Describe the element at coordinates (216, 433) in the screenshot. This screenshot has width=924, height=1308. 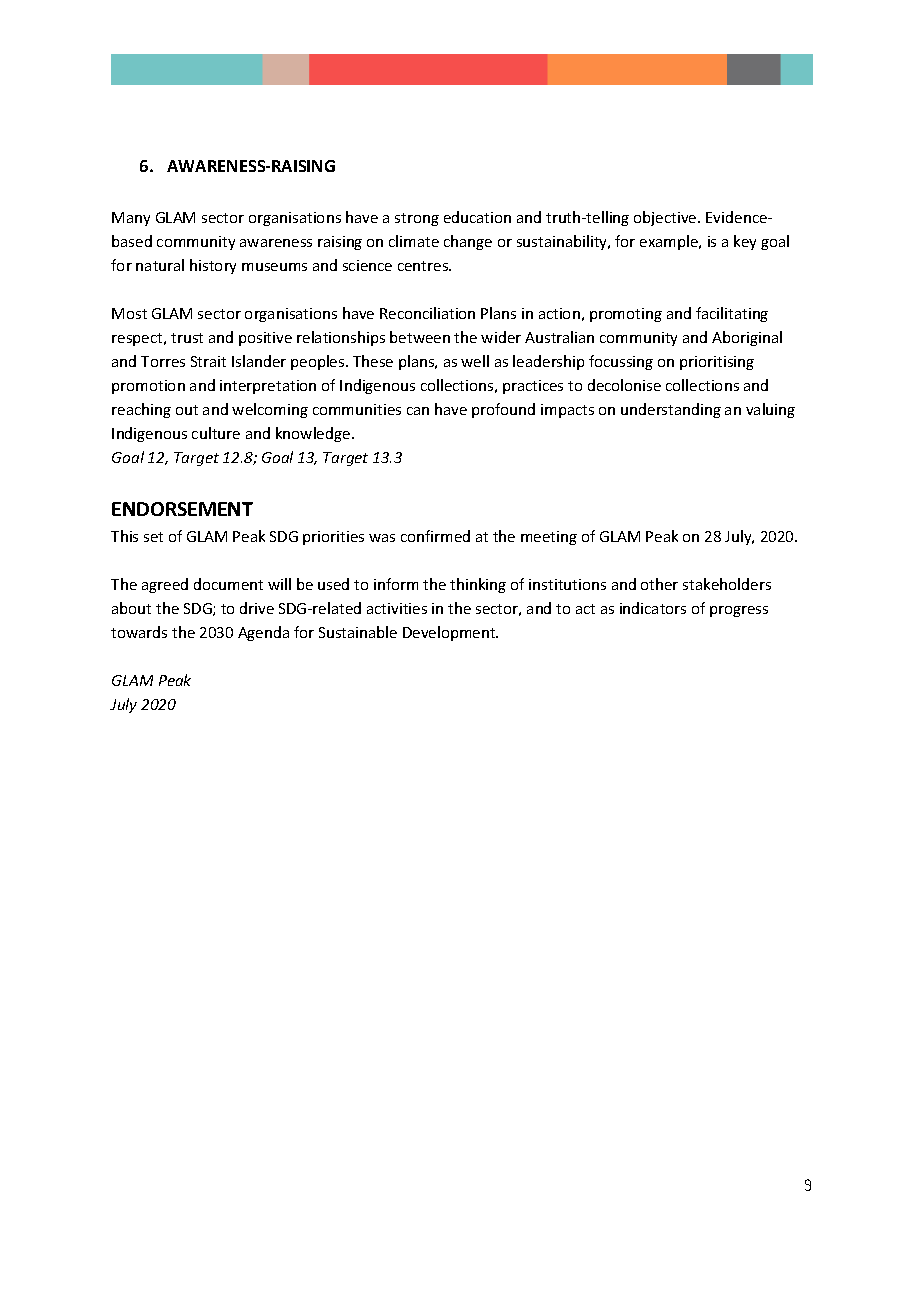
I see `culture` at that location.
